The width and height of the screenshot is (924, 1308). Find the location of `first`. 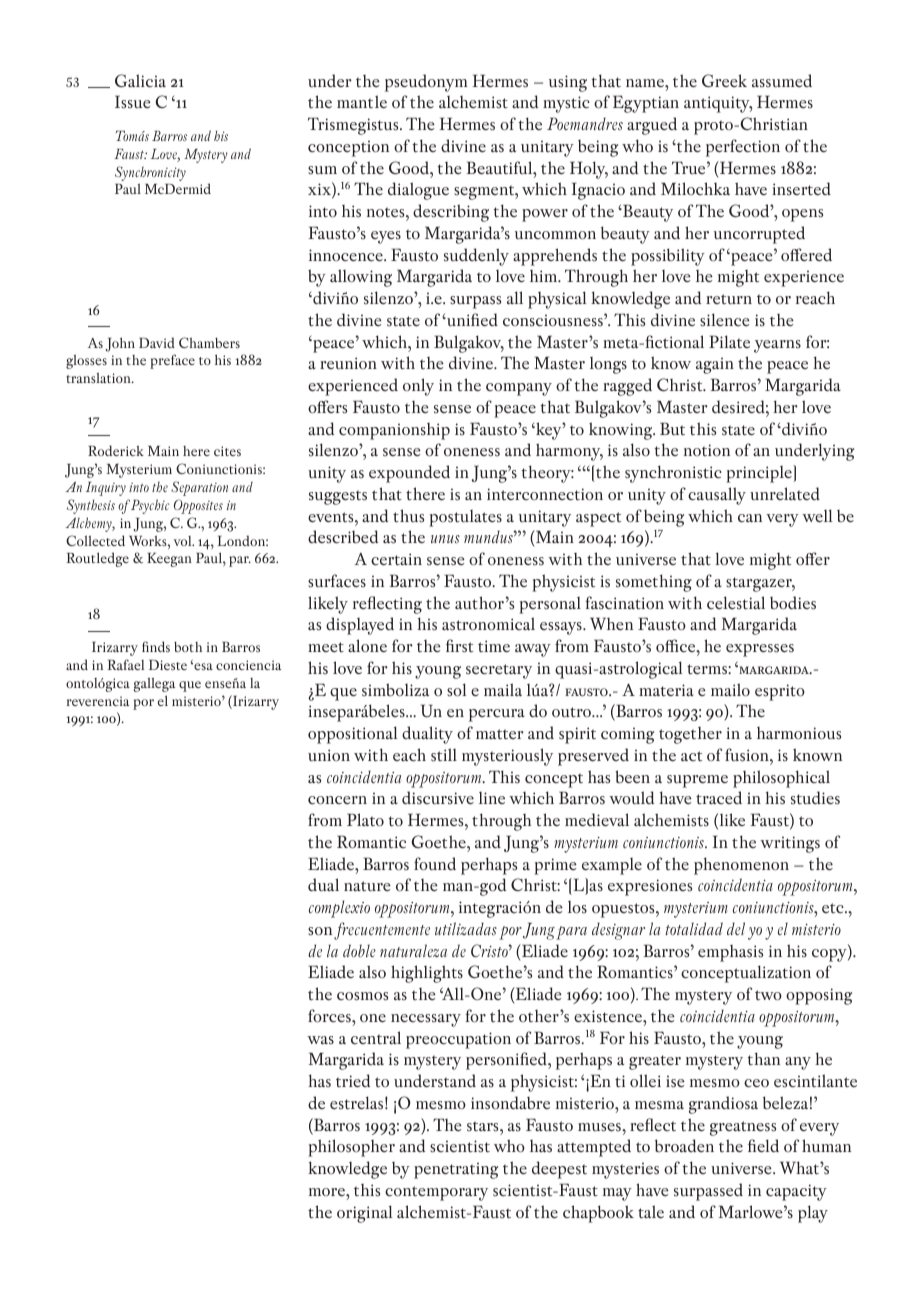

first is located at coordinates (459, 646).
